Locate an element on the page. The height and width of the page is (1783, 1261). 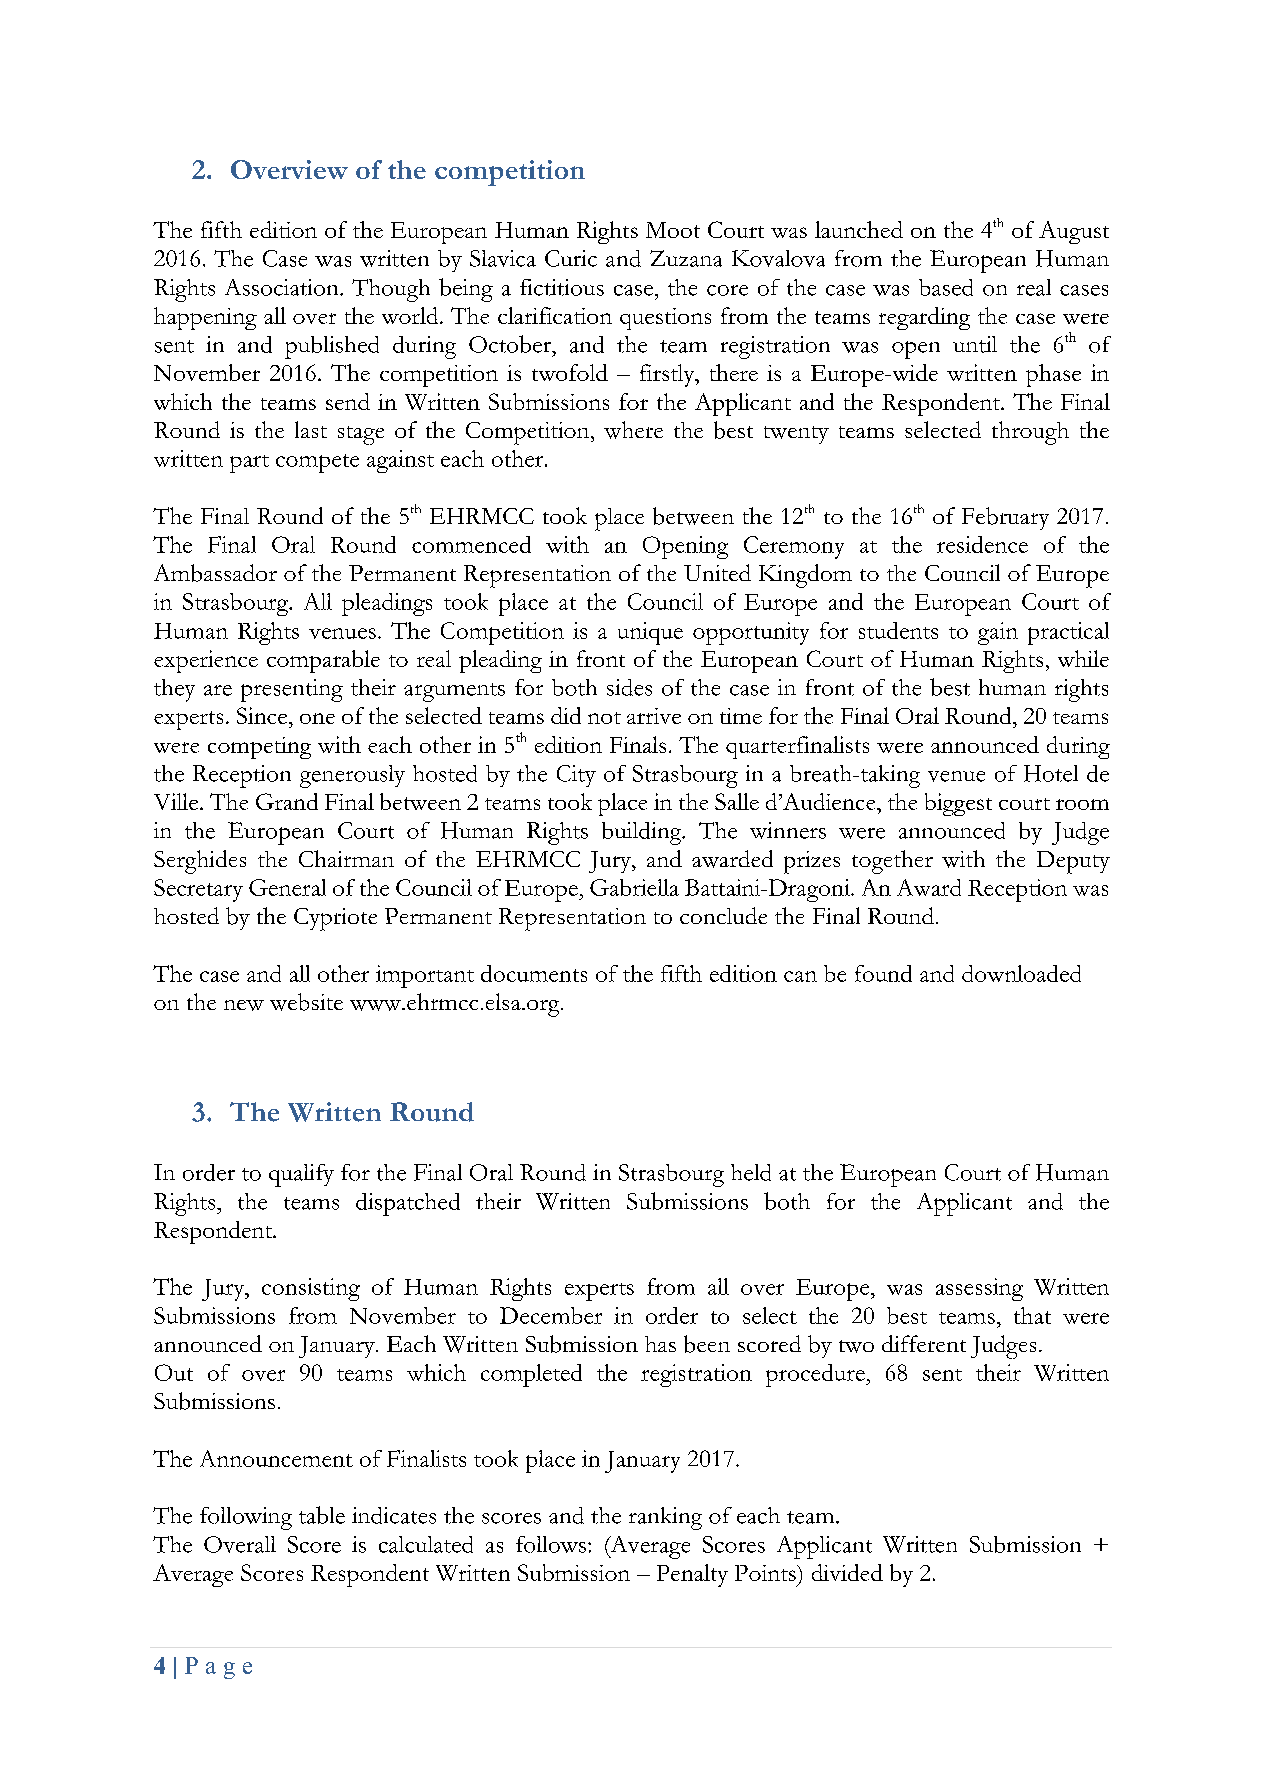
Gabriella is located at coordinates (634, 887).
